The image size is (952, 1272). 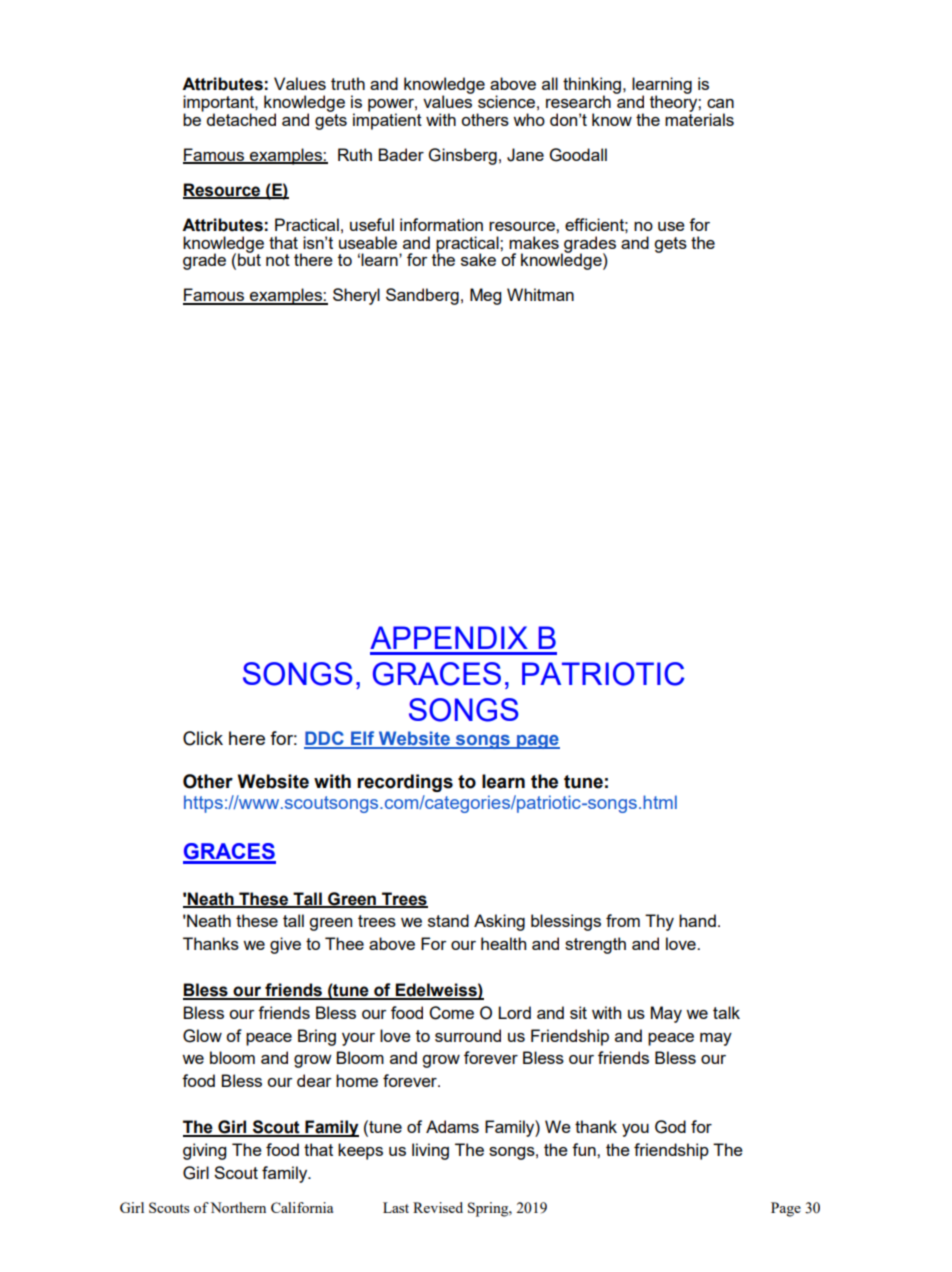 I want to click on detached, so click(x=241, y=119).
